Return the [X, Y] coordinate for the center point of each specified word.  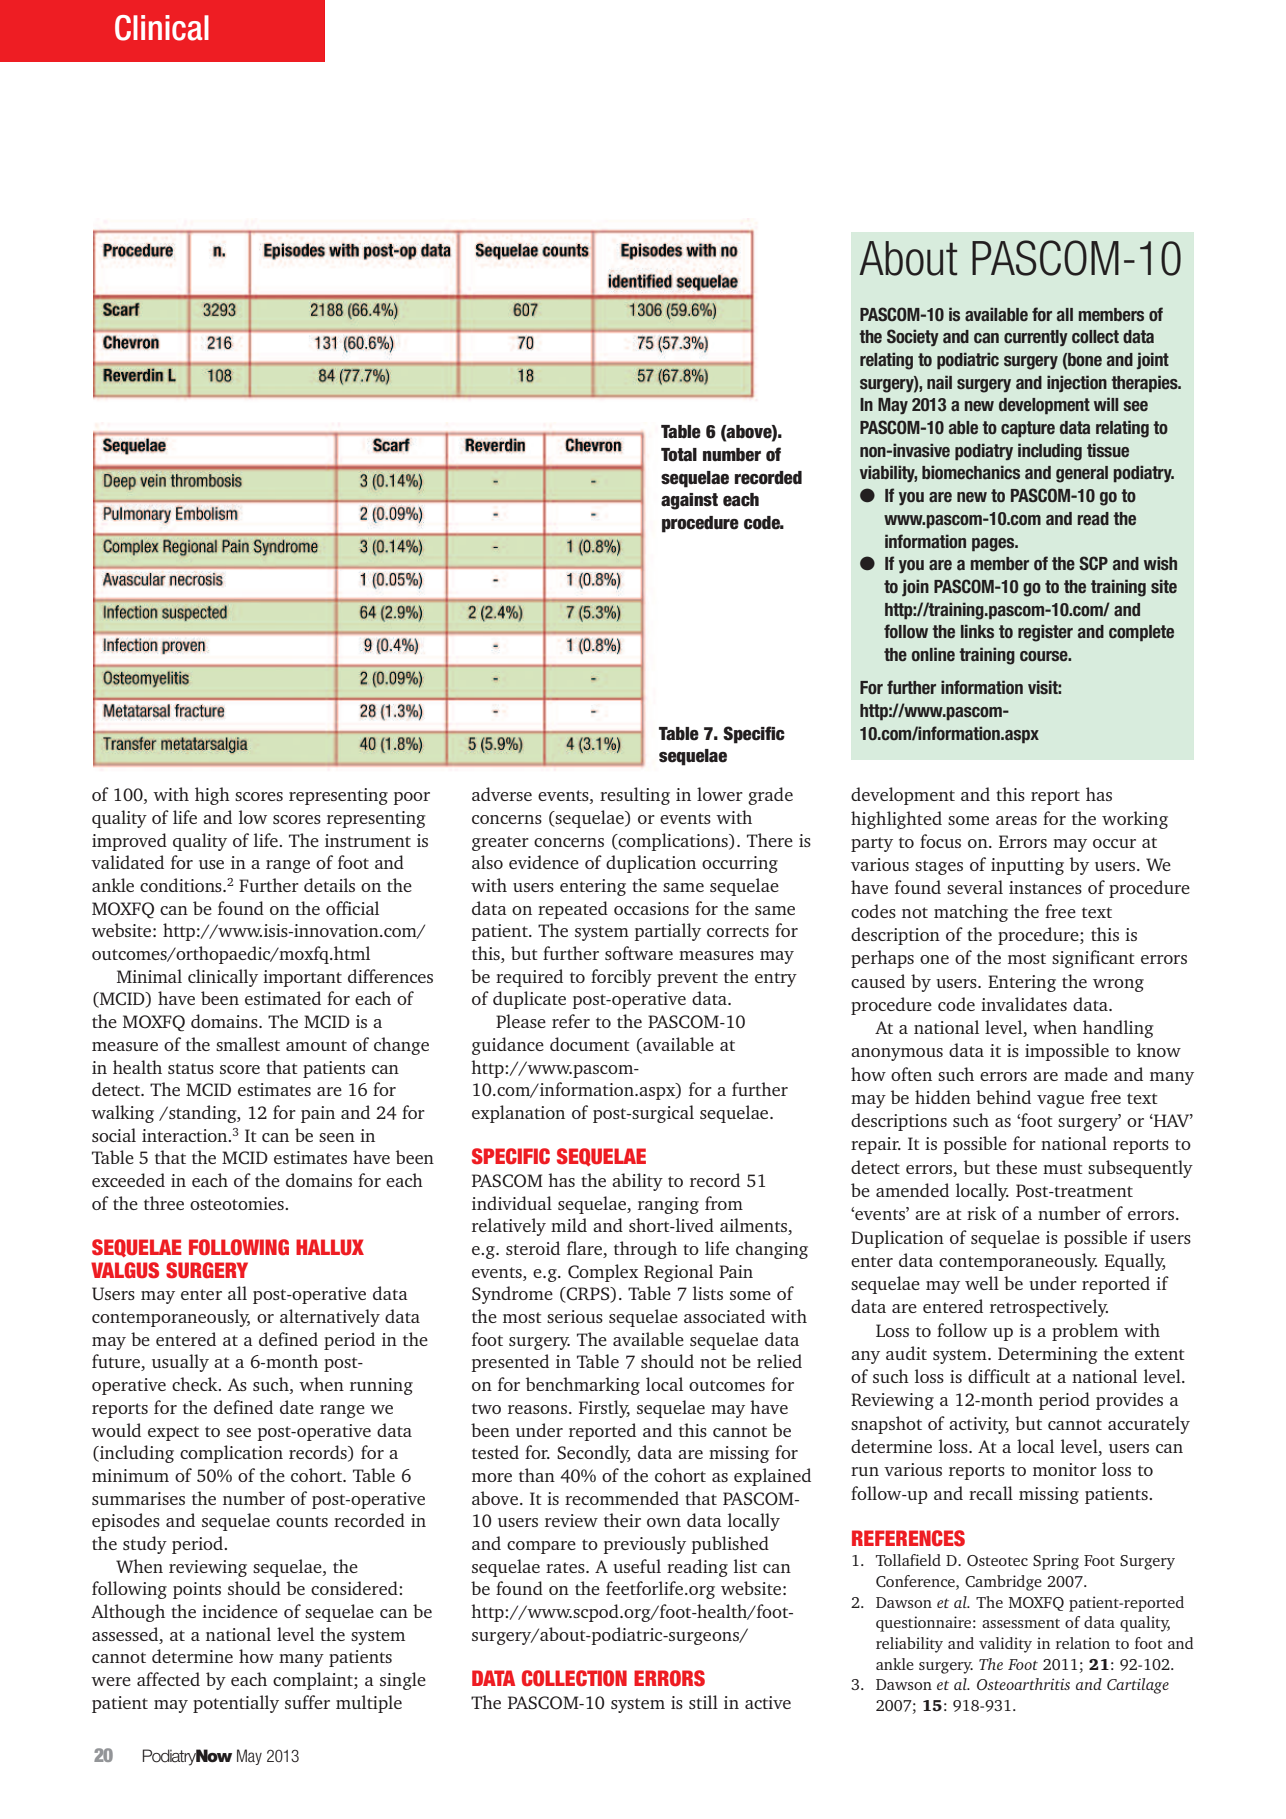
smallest [248, 1044]
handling [1118, 1029]
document [590, 1044]
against [689, 501]
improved [129, 842]
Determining [1048, 1355]
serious [575, 1316]
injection [1077, 383]
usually [180, 1363]
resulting [635, 796]
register [1045, 633]
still [703, 1702]
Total [679, 455]
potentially [236, 1704]
